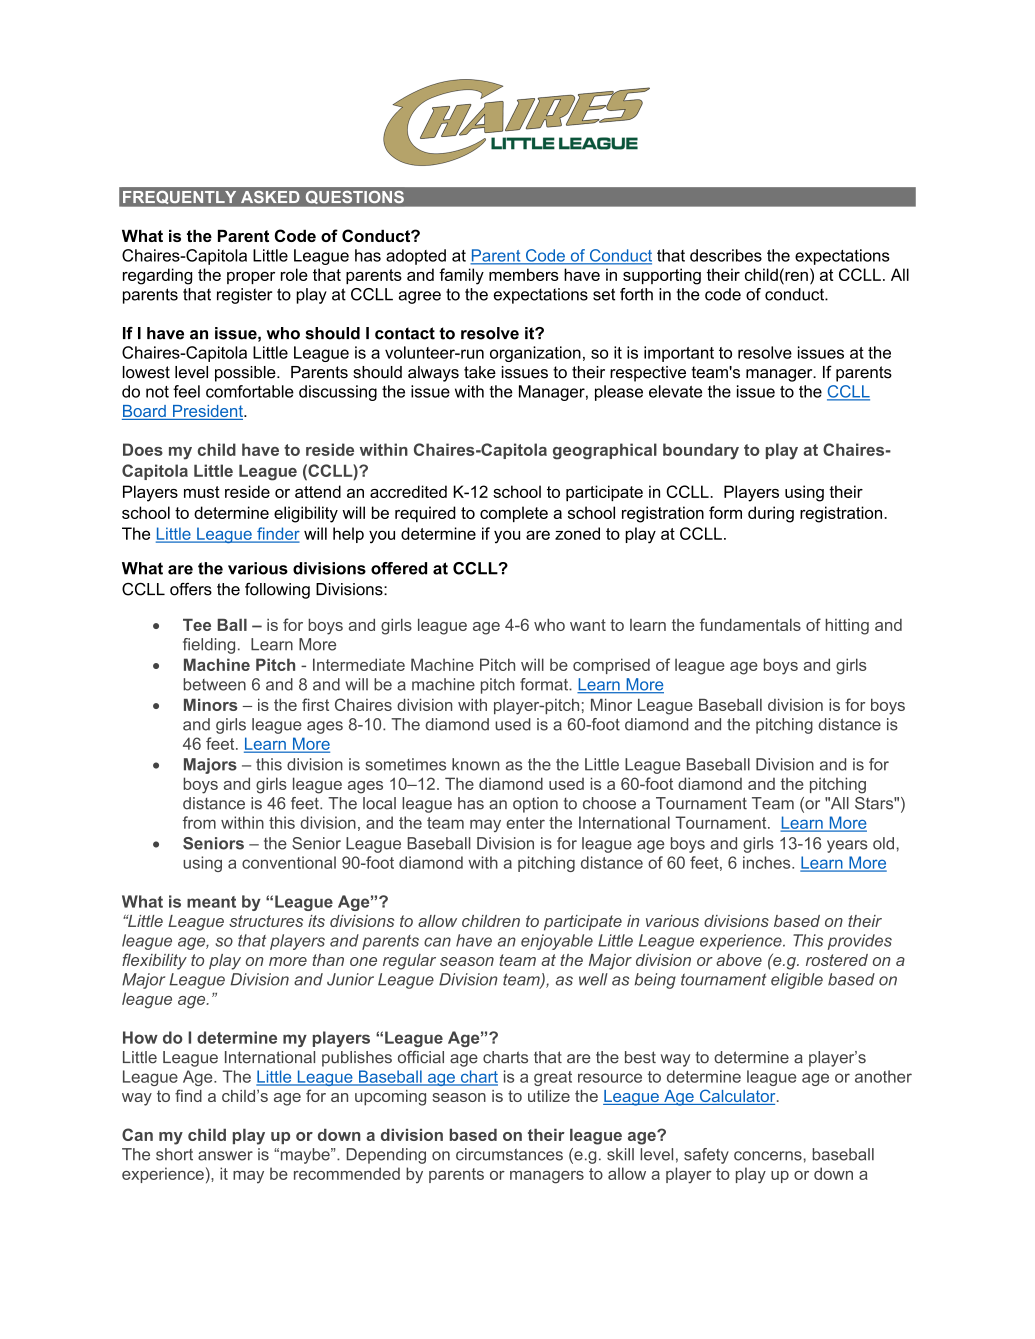 The image size is (1035, 1339). What do you see at coordinates (524, 274) in the screenshot?
I see `members` at bounding box center [524, 274].
